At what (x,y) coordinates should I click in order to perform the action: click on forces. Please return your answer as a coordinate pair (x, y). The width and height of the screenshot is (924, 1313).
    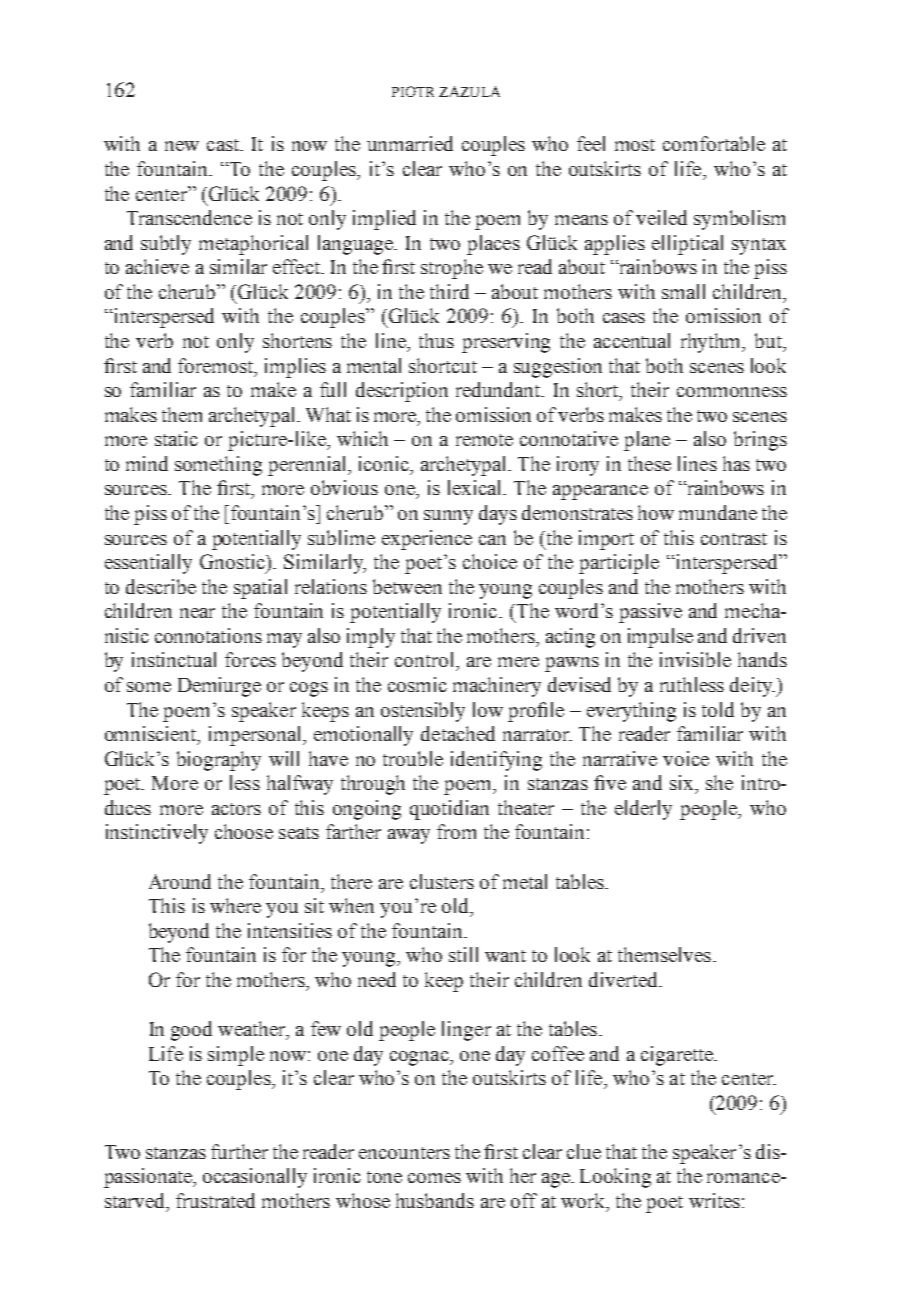
    Looking at the image, I should click on (250, 659).
